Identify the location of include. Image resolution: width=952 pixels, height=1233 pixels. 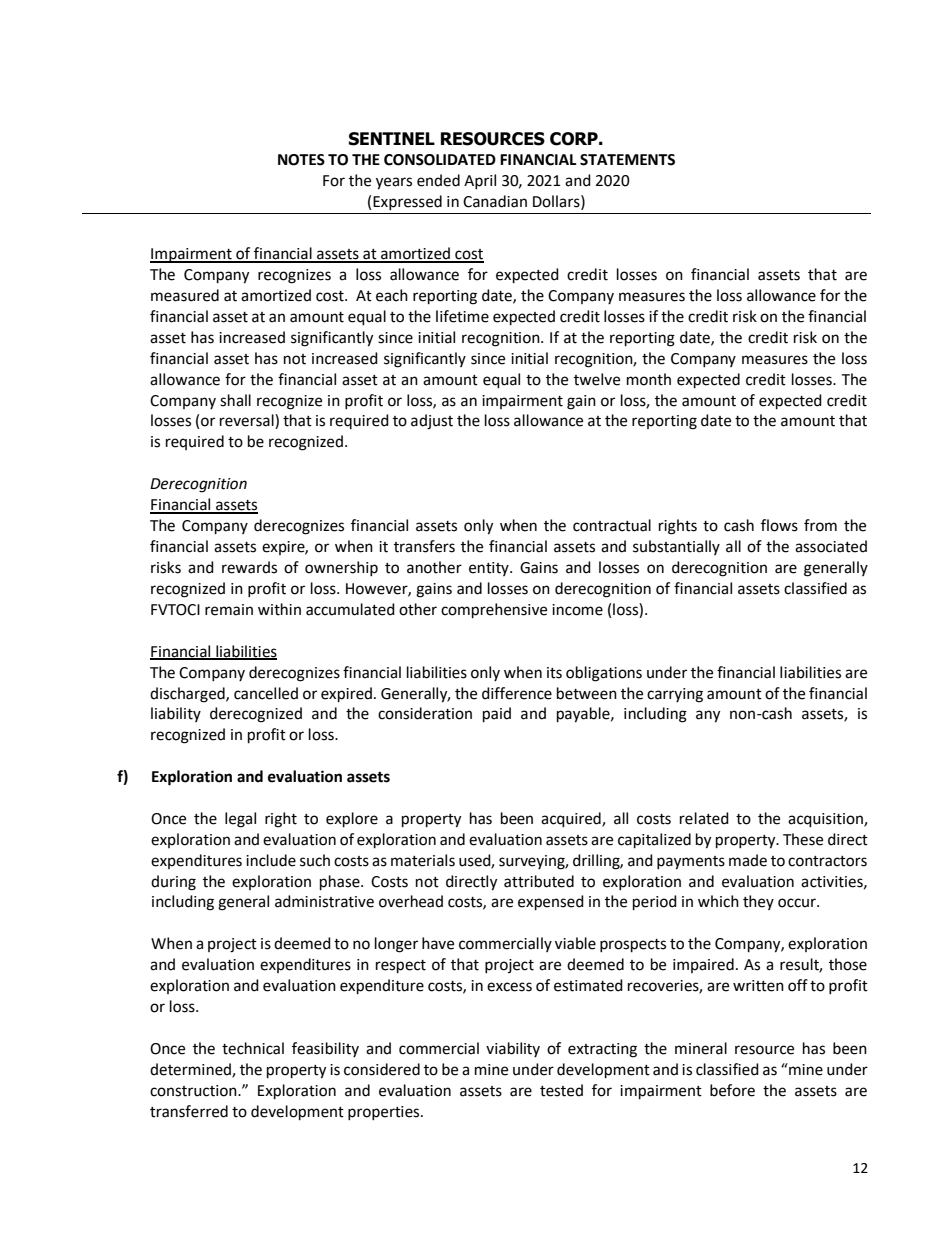
(271, 860).
